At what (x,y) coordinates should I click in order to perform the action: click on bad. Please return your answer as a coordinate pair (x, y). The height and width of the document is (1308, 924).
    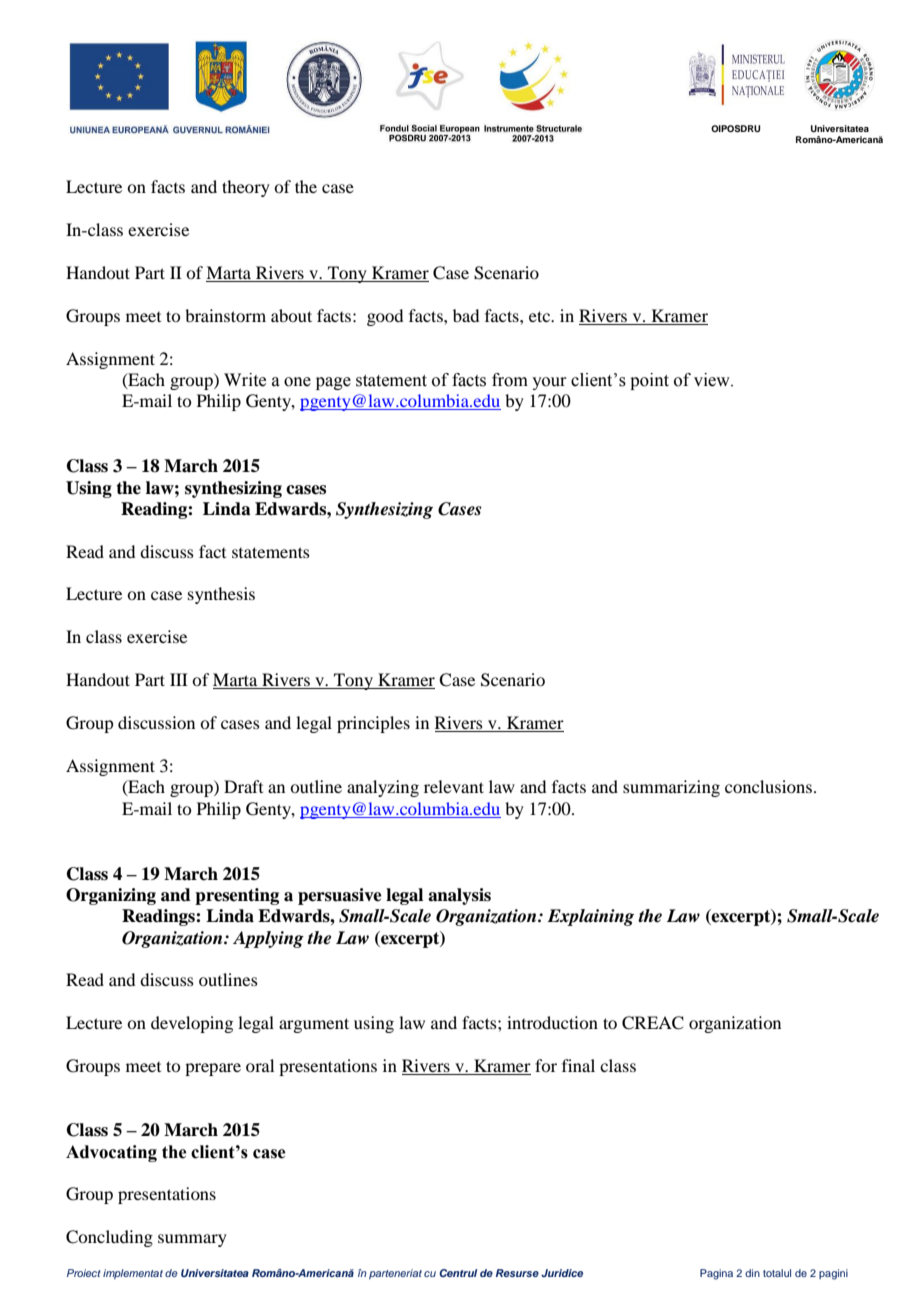
    Looking at the image, I should click on (466, 315).
